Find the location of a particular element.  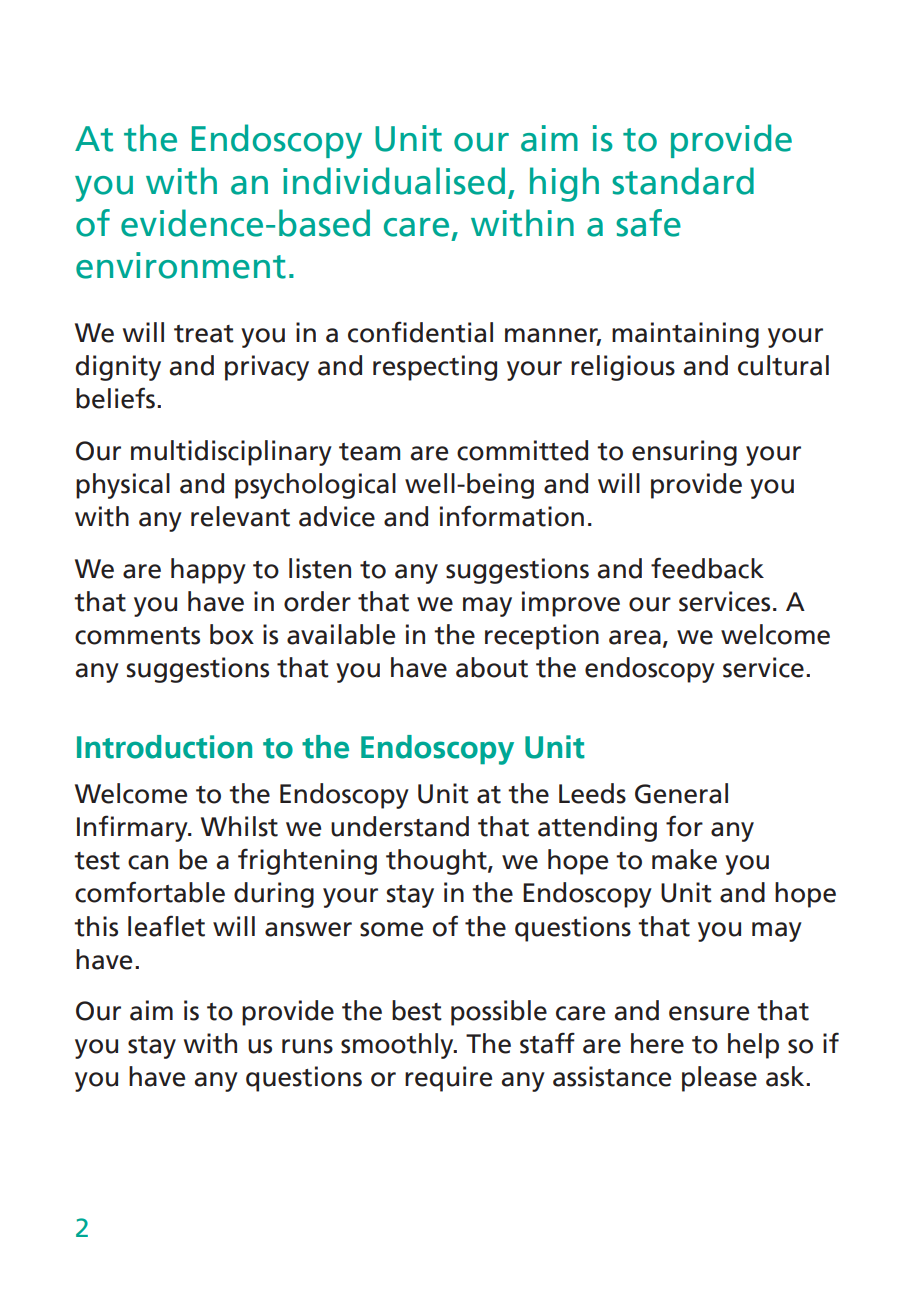

make is located at coordinates (684, 859).
